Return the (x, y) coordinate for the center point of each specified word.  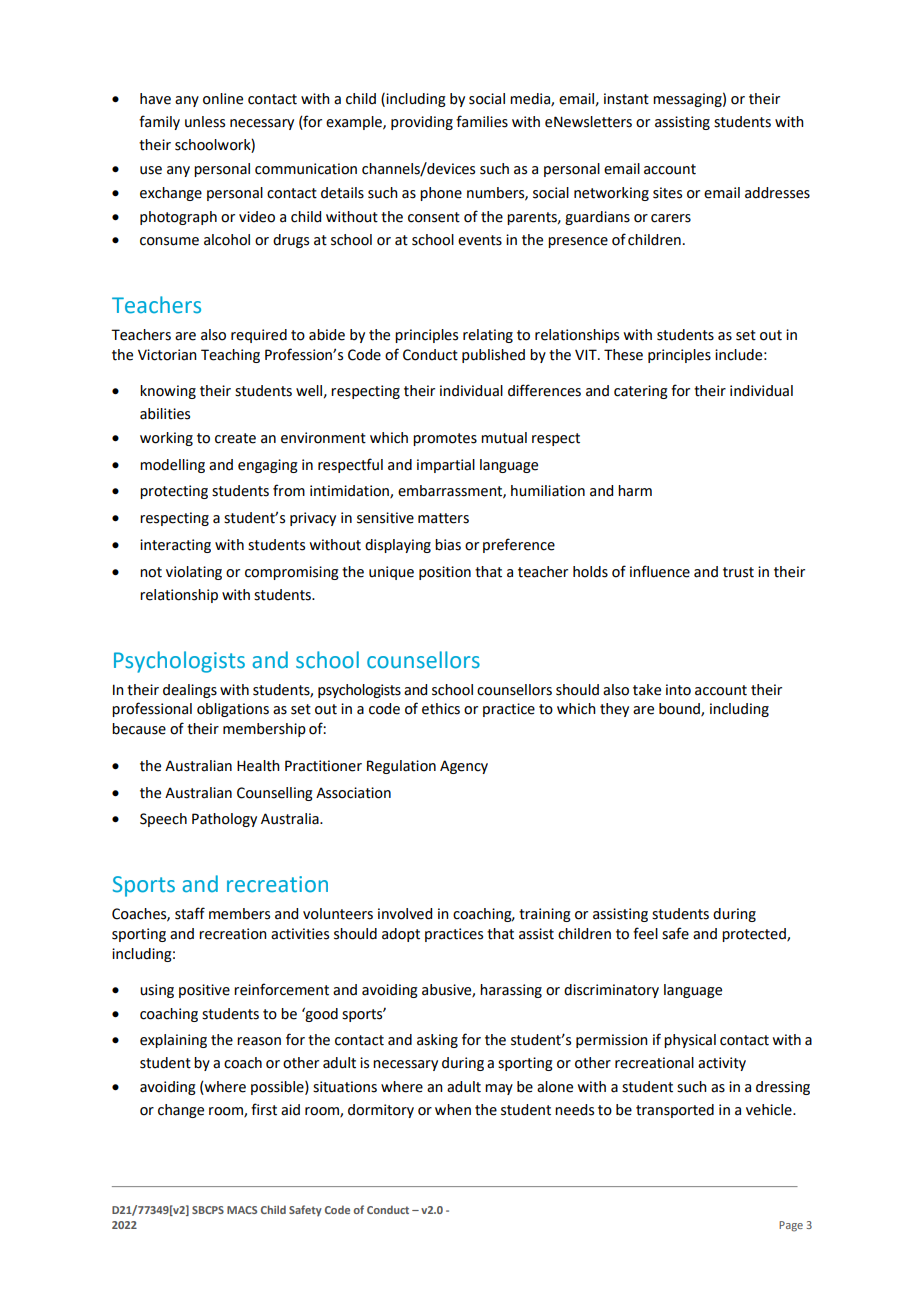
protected (755, 935)
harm (635, 491)
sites (667, 193)
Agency (464, 767)
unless (205, 122)
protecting (174, 492)
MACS (242, 1210)
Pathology (224, 820)
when (453, 1110)
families (482, 121)
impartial (446, 466)
